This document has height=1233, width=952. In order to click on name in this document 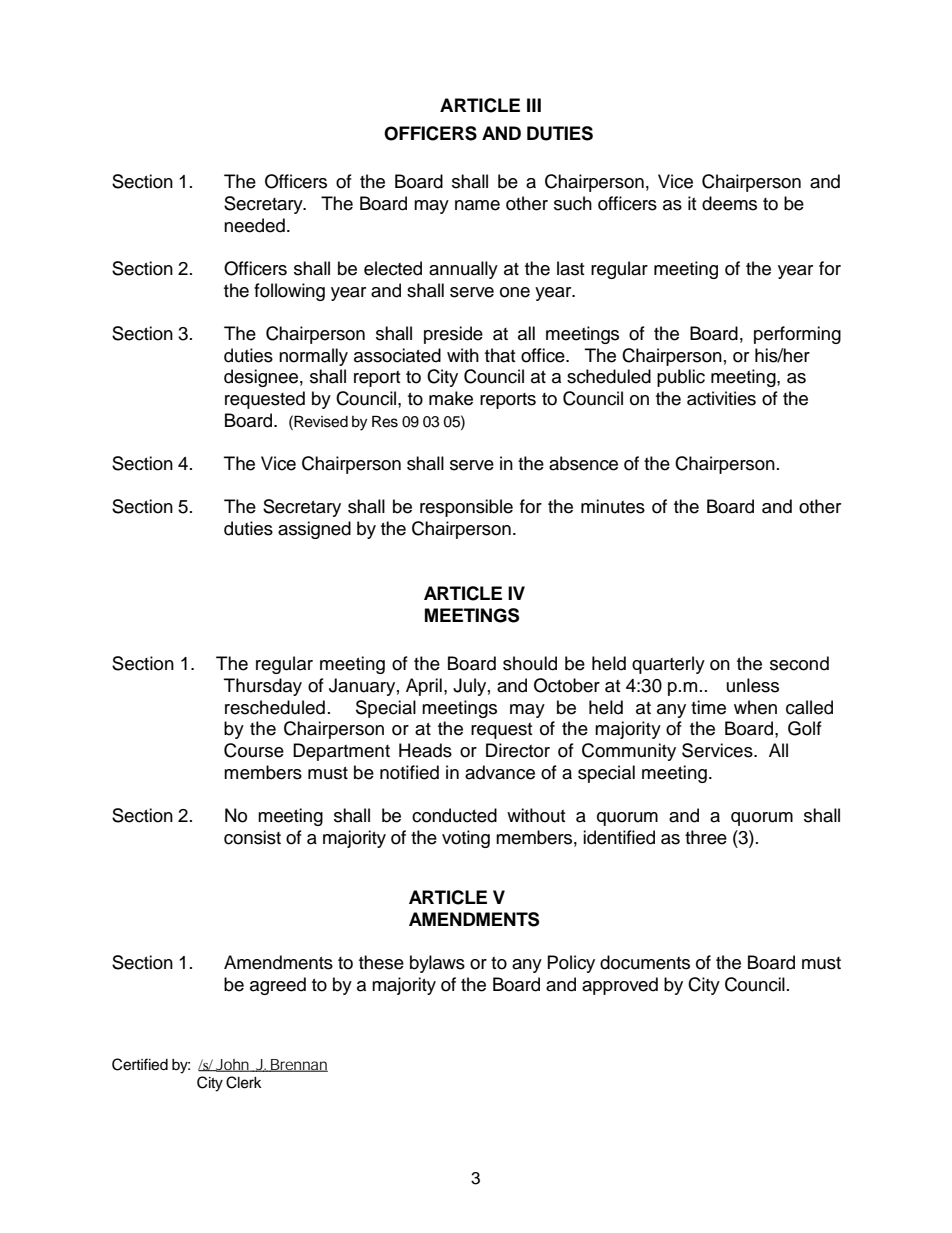, I will do `click(477, 205)`.
